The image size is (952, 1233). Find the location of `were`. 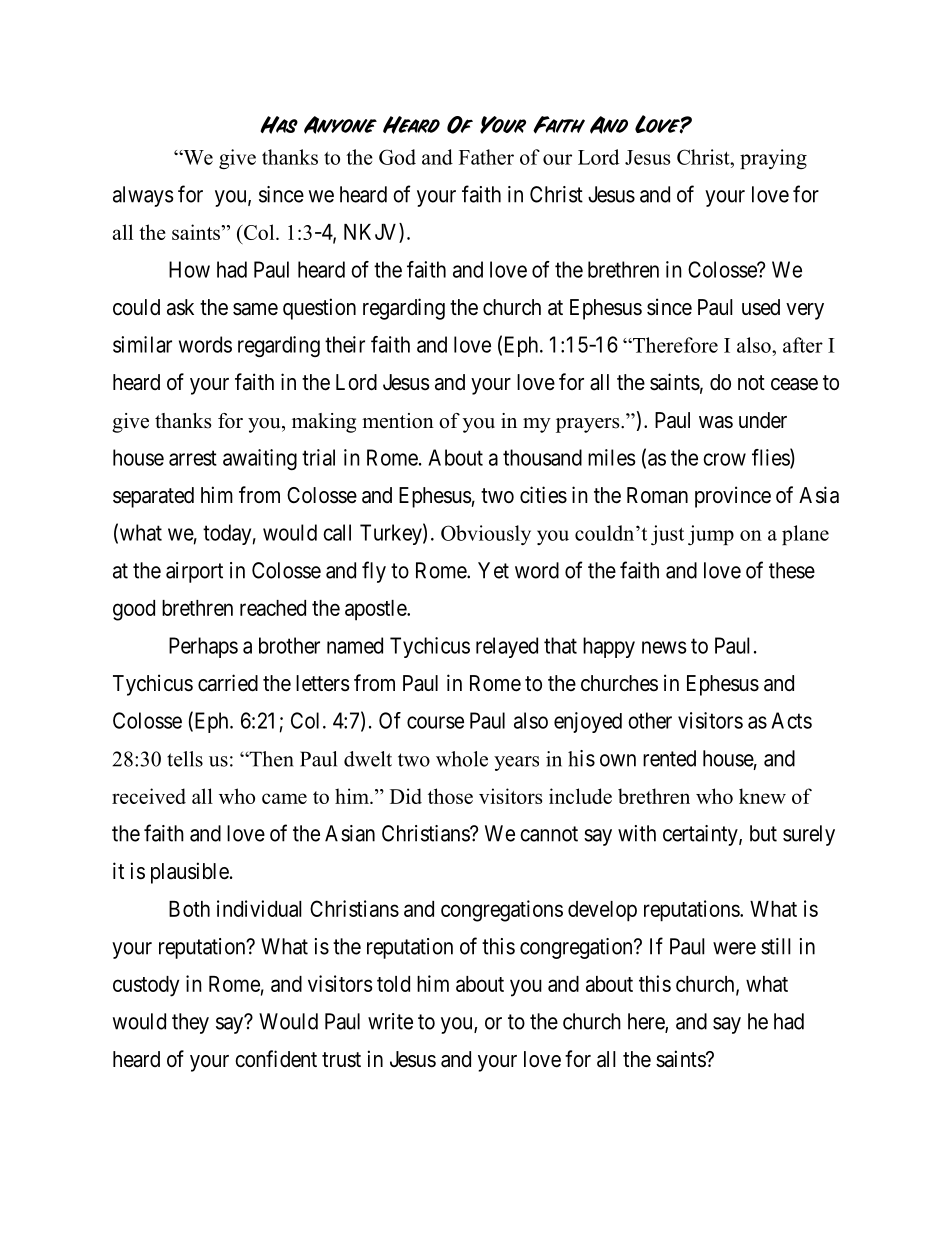

were is located at coordinates (734, 948).
